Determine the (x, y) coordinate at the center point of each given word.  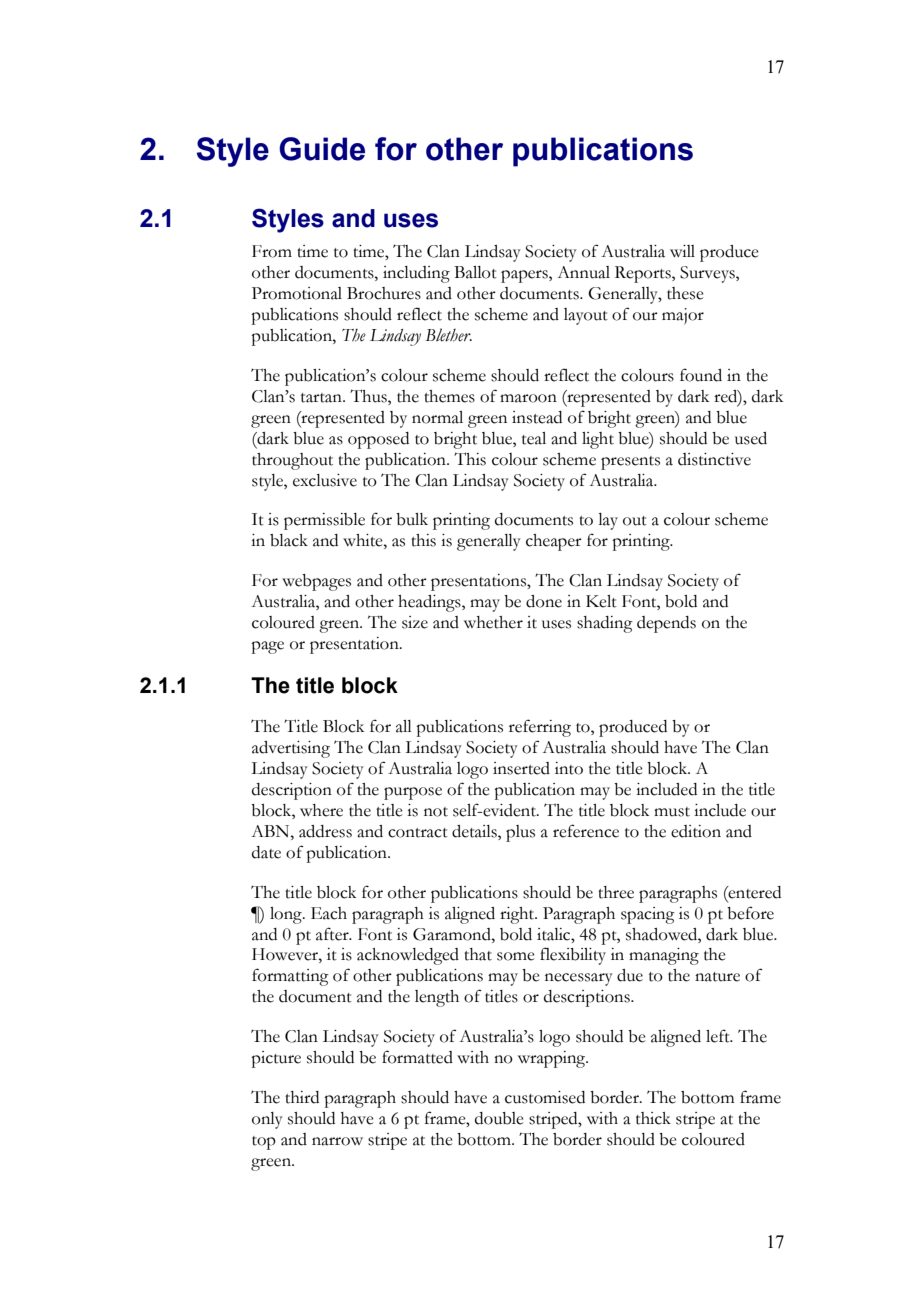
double (499, 1118)
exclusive (325, 480)
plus (520, 833)
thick (653, 1118)
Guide (322, 149)
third (302, 1097)
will (682, 251)
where (321, 810)
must (672, 812)
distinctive (714, 459)
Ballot (475, 272)
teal (534, 438)
